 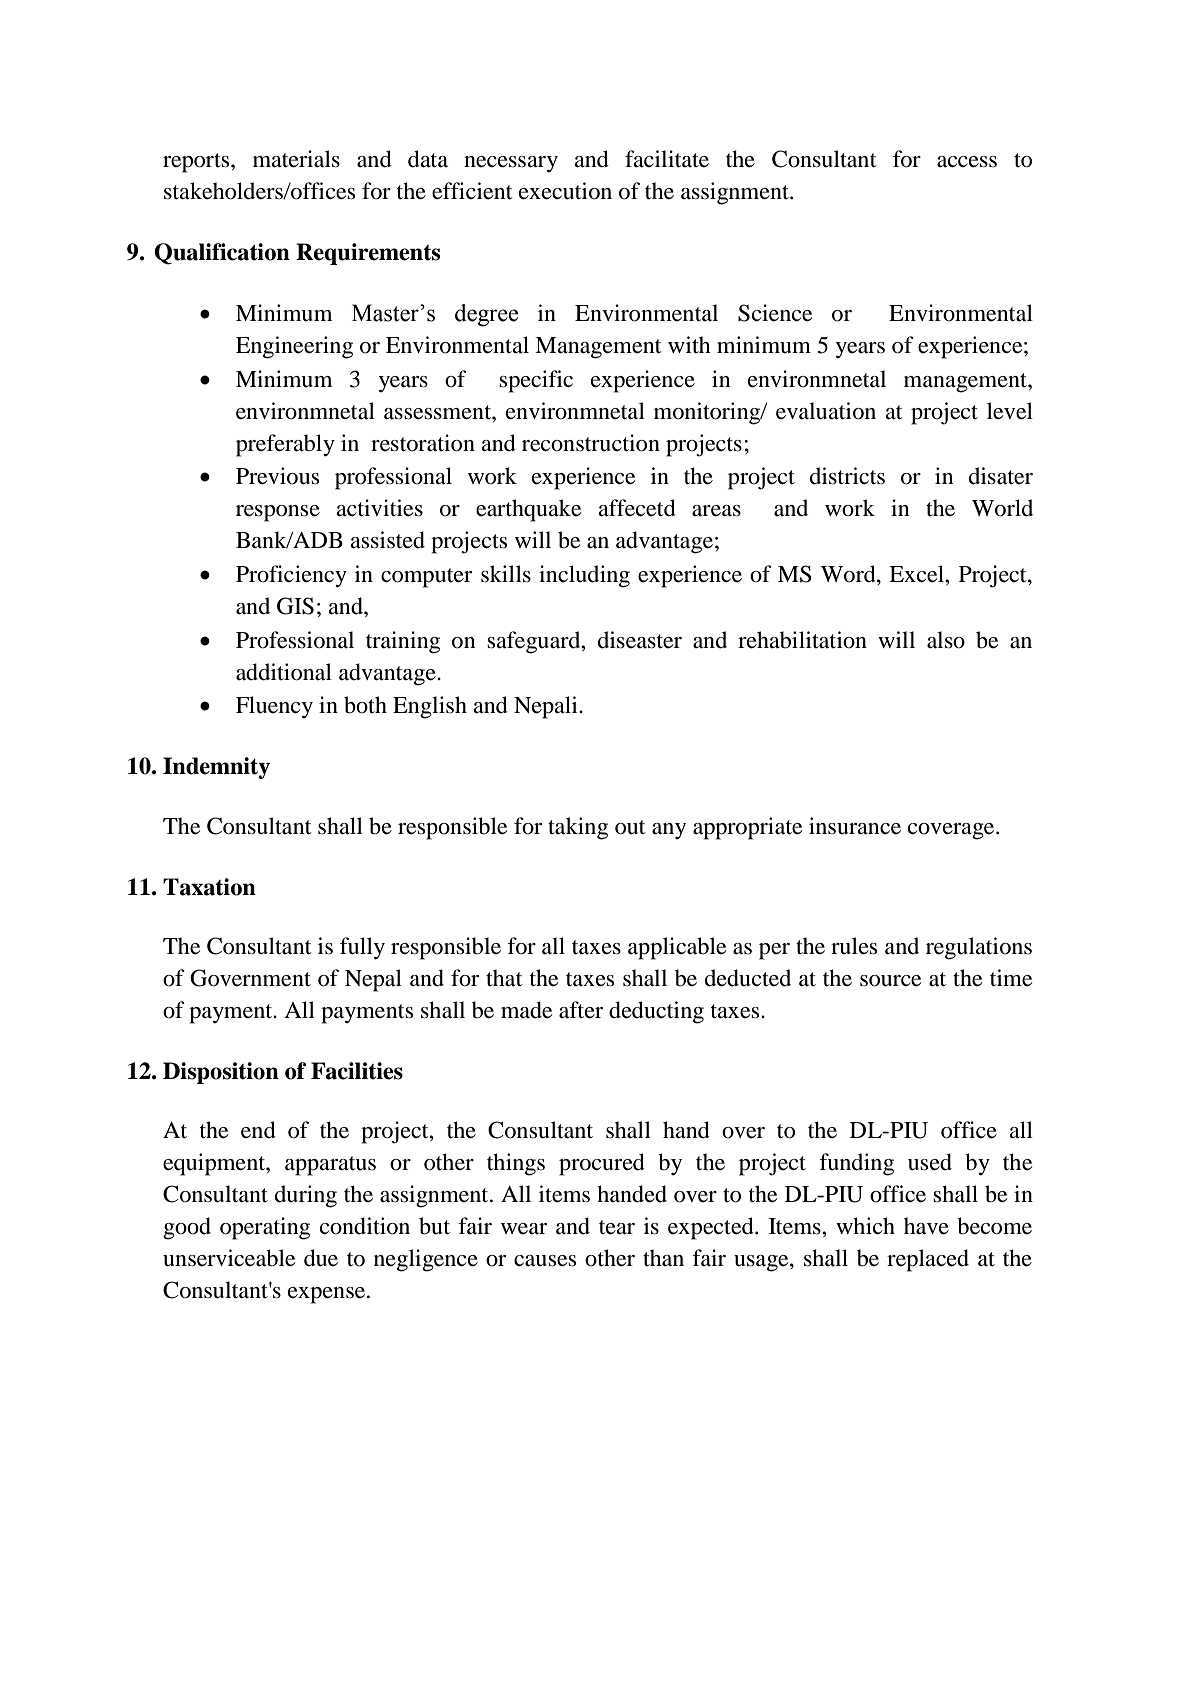 I want to click on due, so click(x=321, y=1258).
